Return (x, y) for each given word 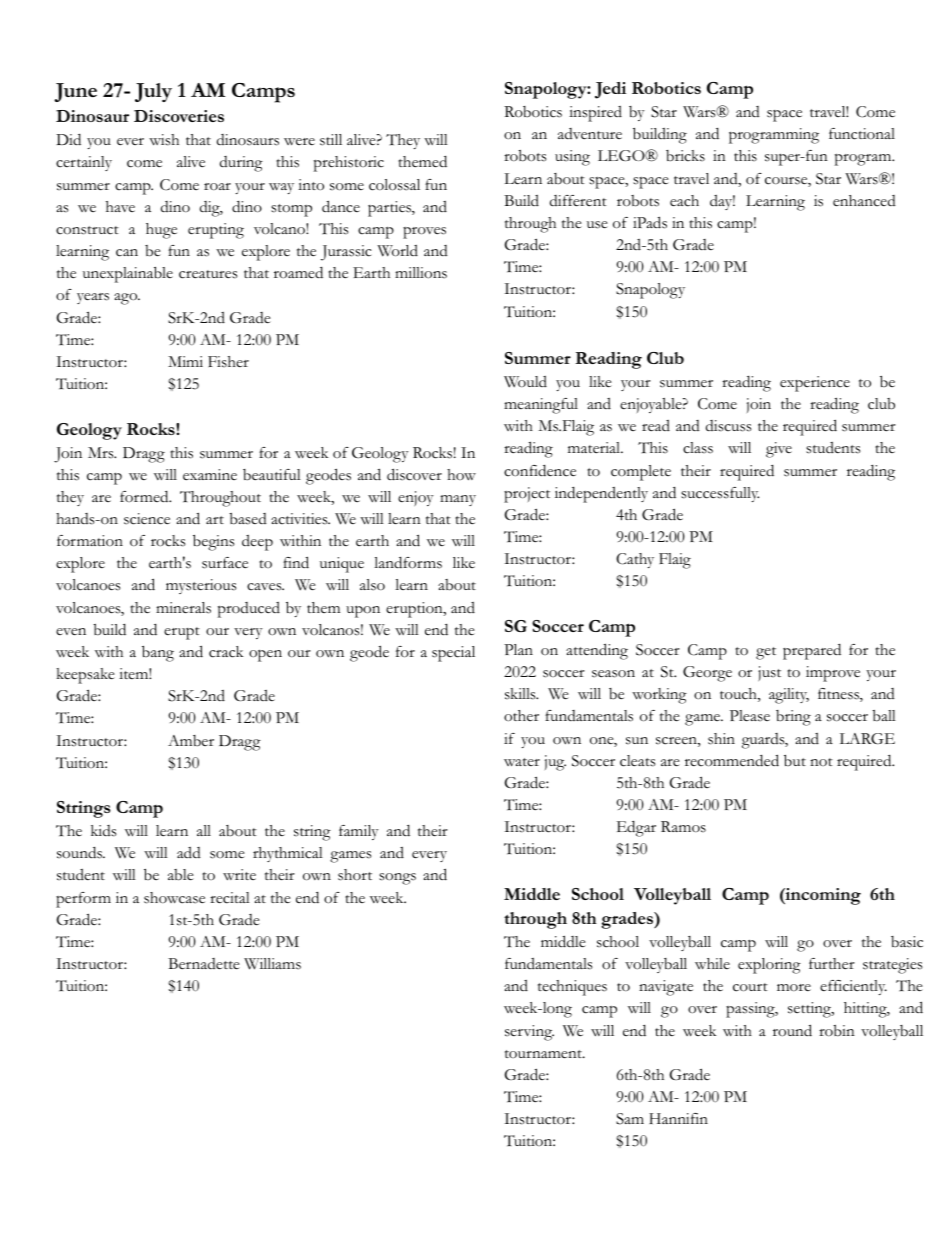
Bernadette (204, 964)
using (572, 158)
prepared (812, 652)
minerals (183, 608)
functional (862, 134)
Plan (518, 649)
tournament (544, 1054)
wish (164, 140)
